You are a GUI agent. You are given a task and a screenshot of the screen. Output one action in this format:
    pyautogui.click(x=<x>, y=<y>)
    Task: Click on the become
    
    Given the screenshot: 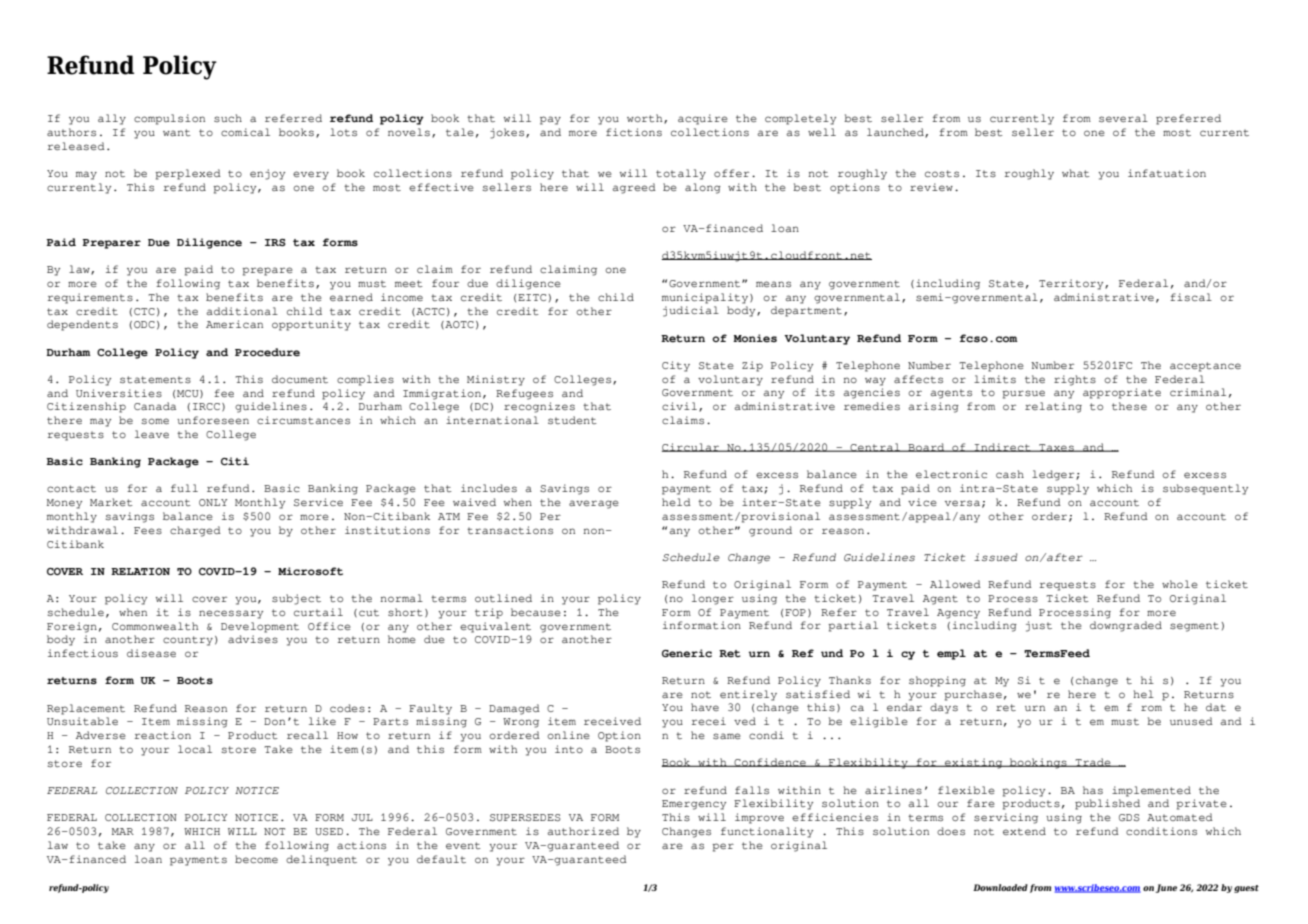 What is the action you would take?
    pyautogui.click(x=256, y=859)
